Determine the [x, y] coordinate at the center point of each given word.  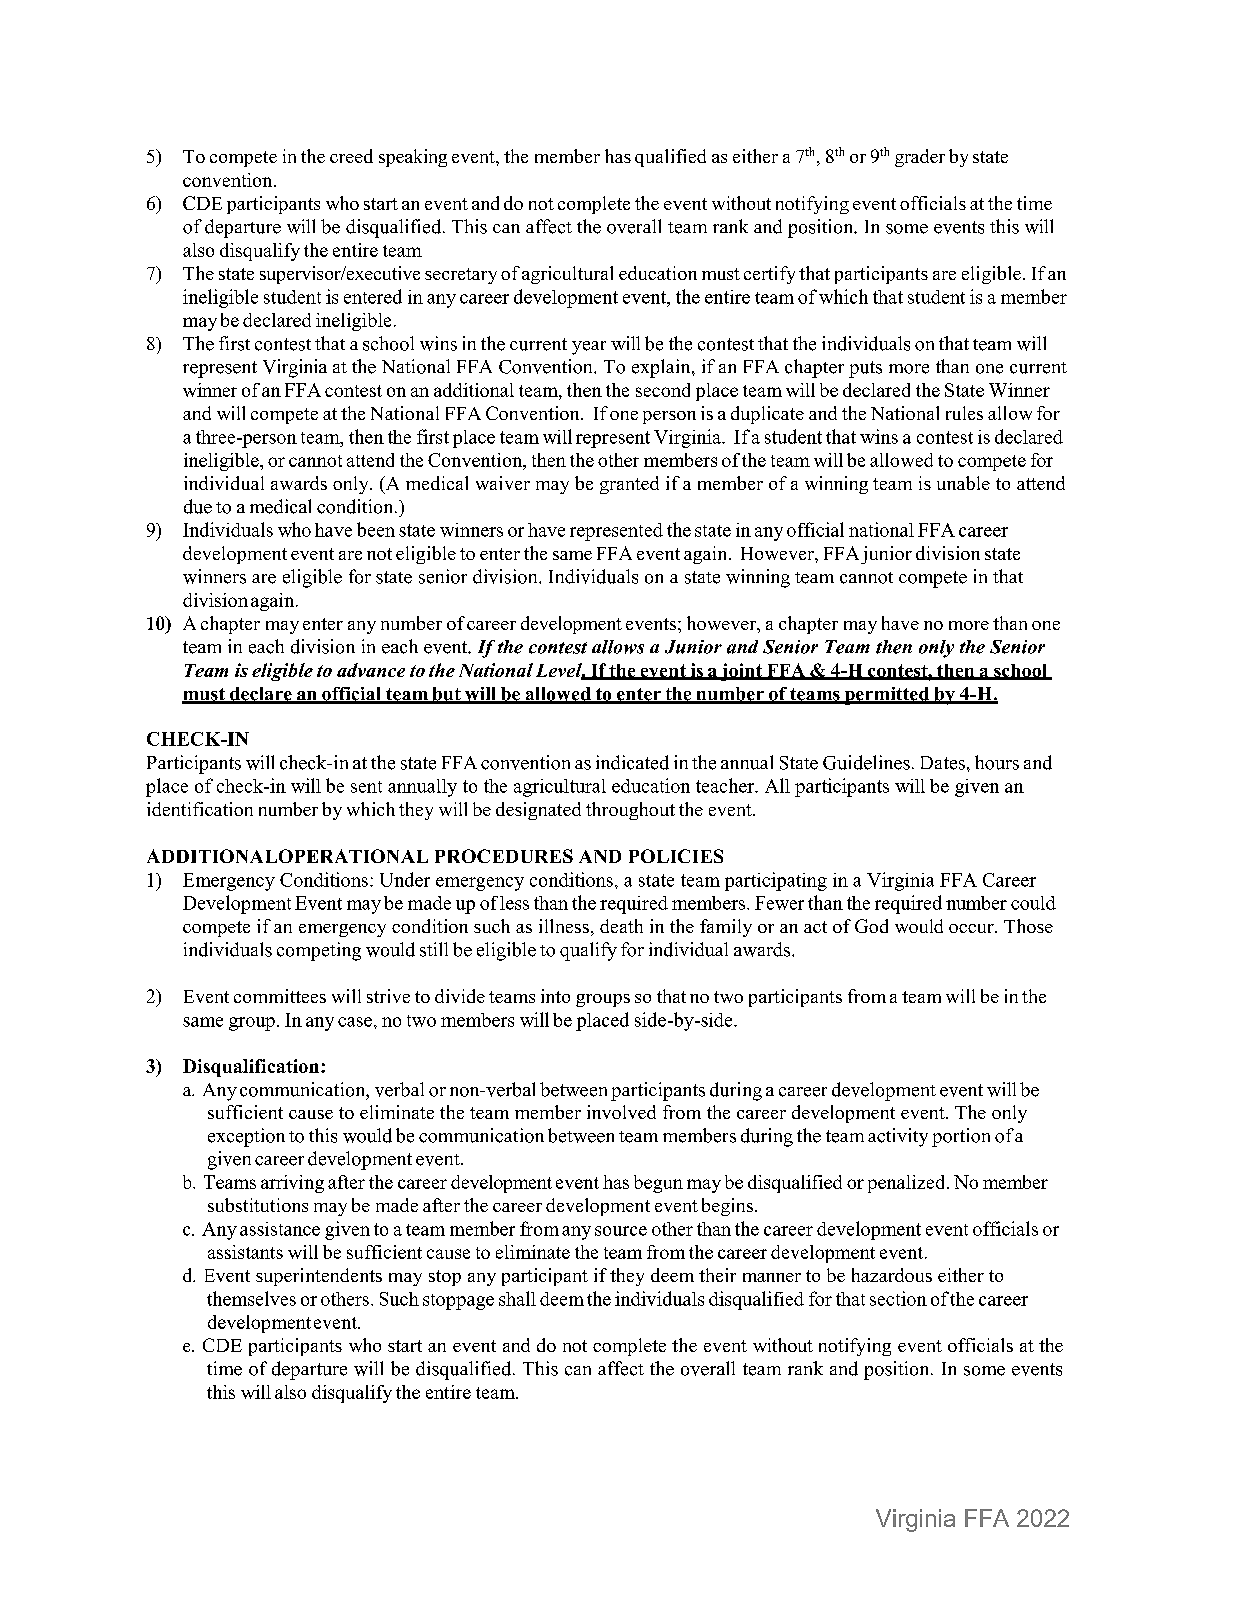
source [621, 1231]
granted [629, 485]
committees [280, 996]
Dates [943, 763]
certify [769, 275]
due [198, 506]
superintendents [319, 1277]
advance [371, 670]
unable [963, 483]
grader [920, 158]
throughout [630, 811]
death [621, 926]
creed [351, 156]
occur [972, 928]
